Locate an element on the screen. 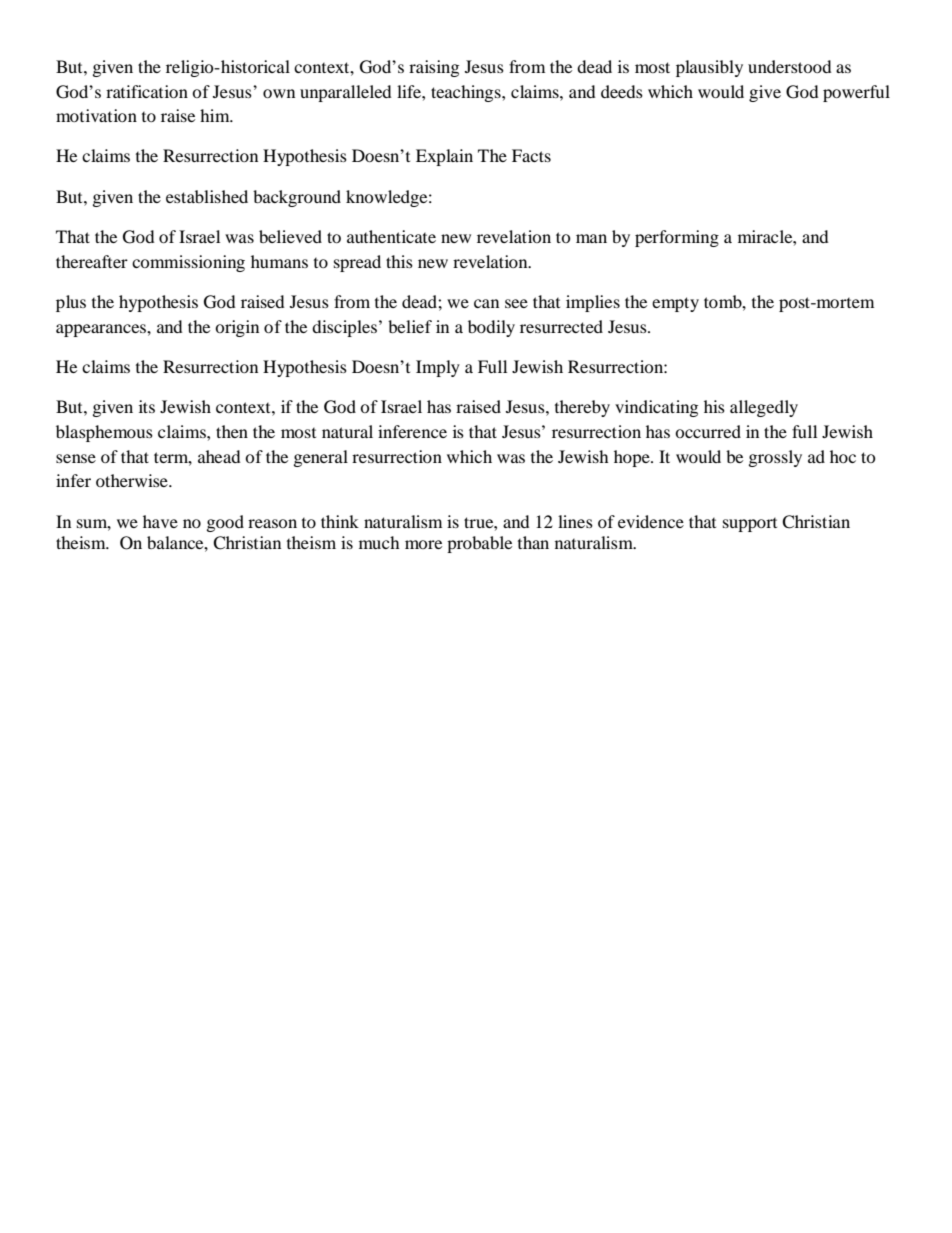  can is located at coordinates (486, 303).
